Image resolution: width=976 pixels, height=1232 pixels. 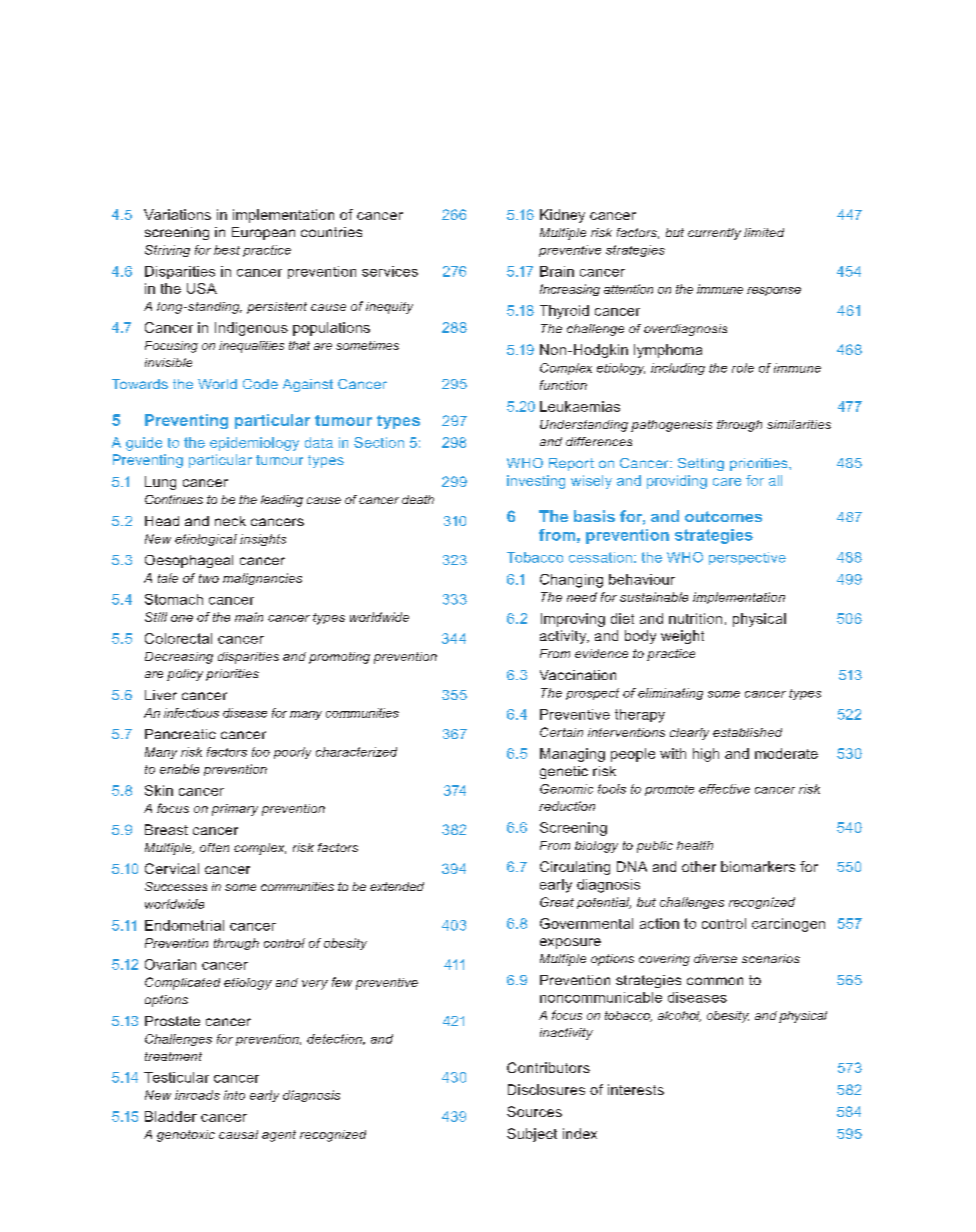 I want to click on currently, so click(x=714, y=234).
